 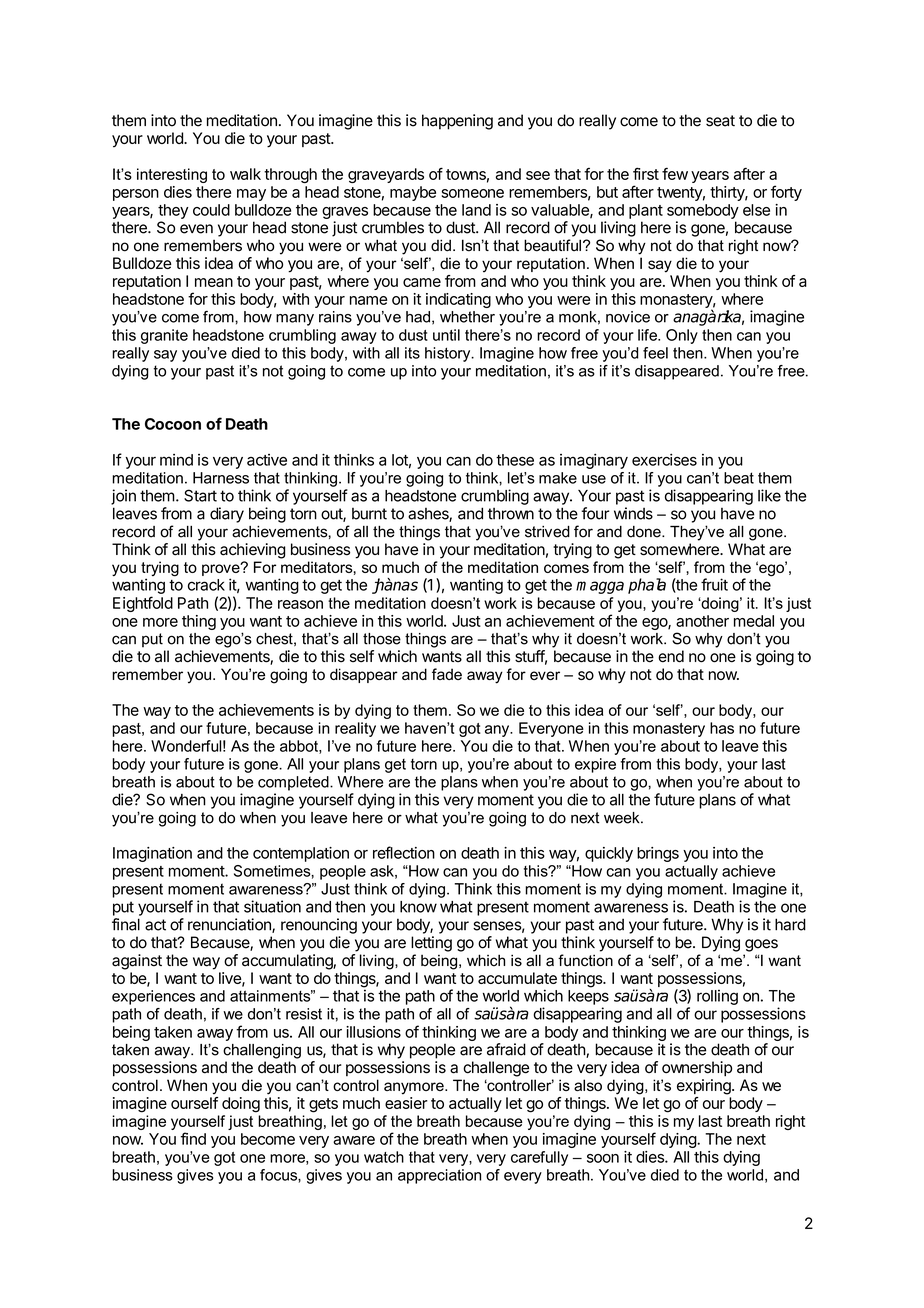 I want to click on seat, so click(x=720, y=121).
